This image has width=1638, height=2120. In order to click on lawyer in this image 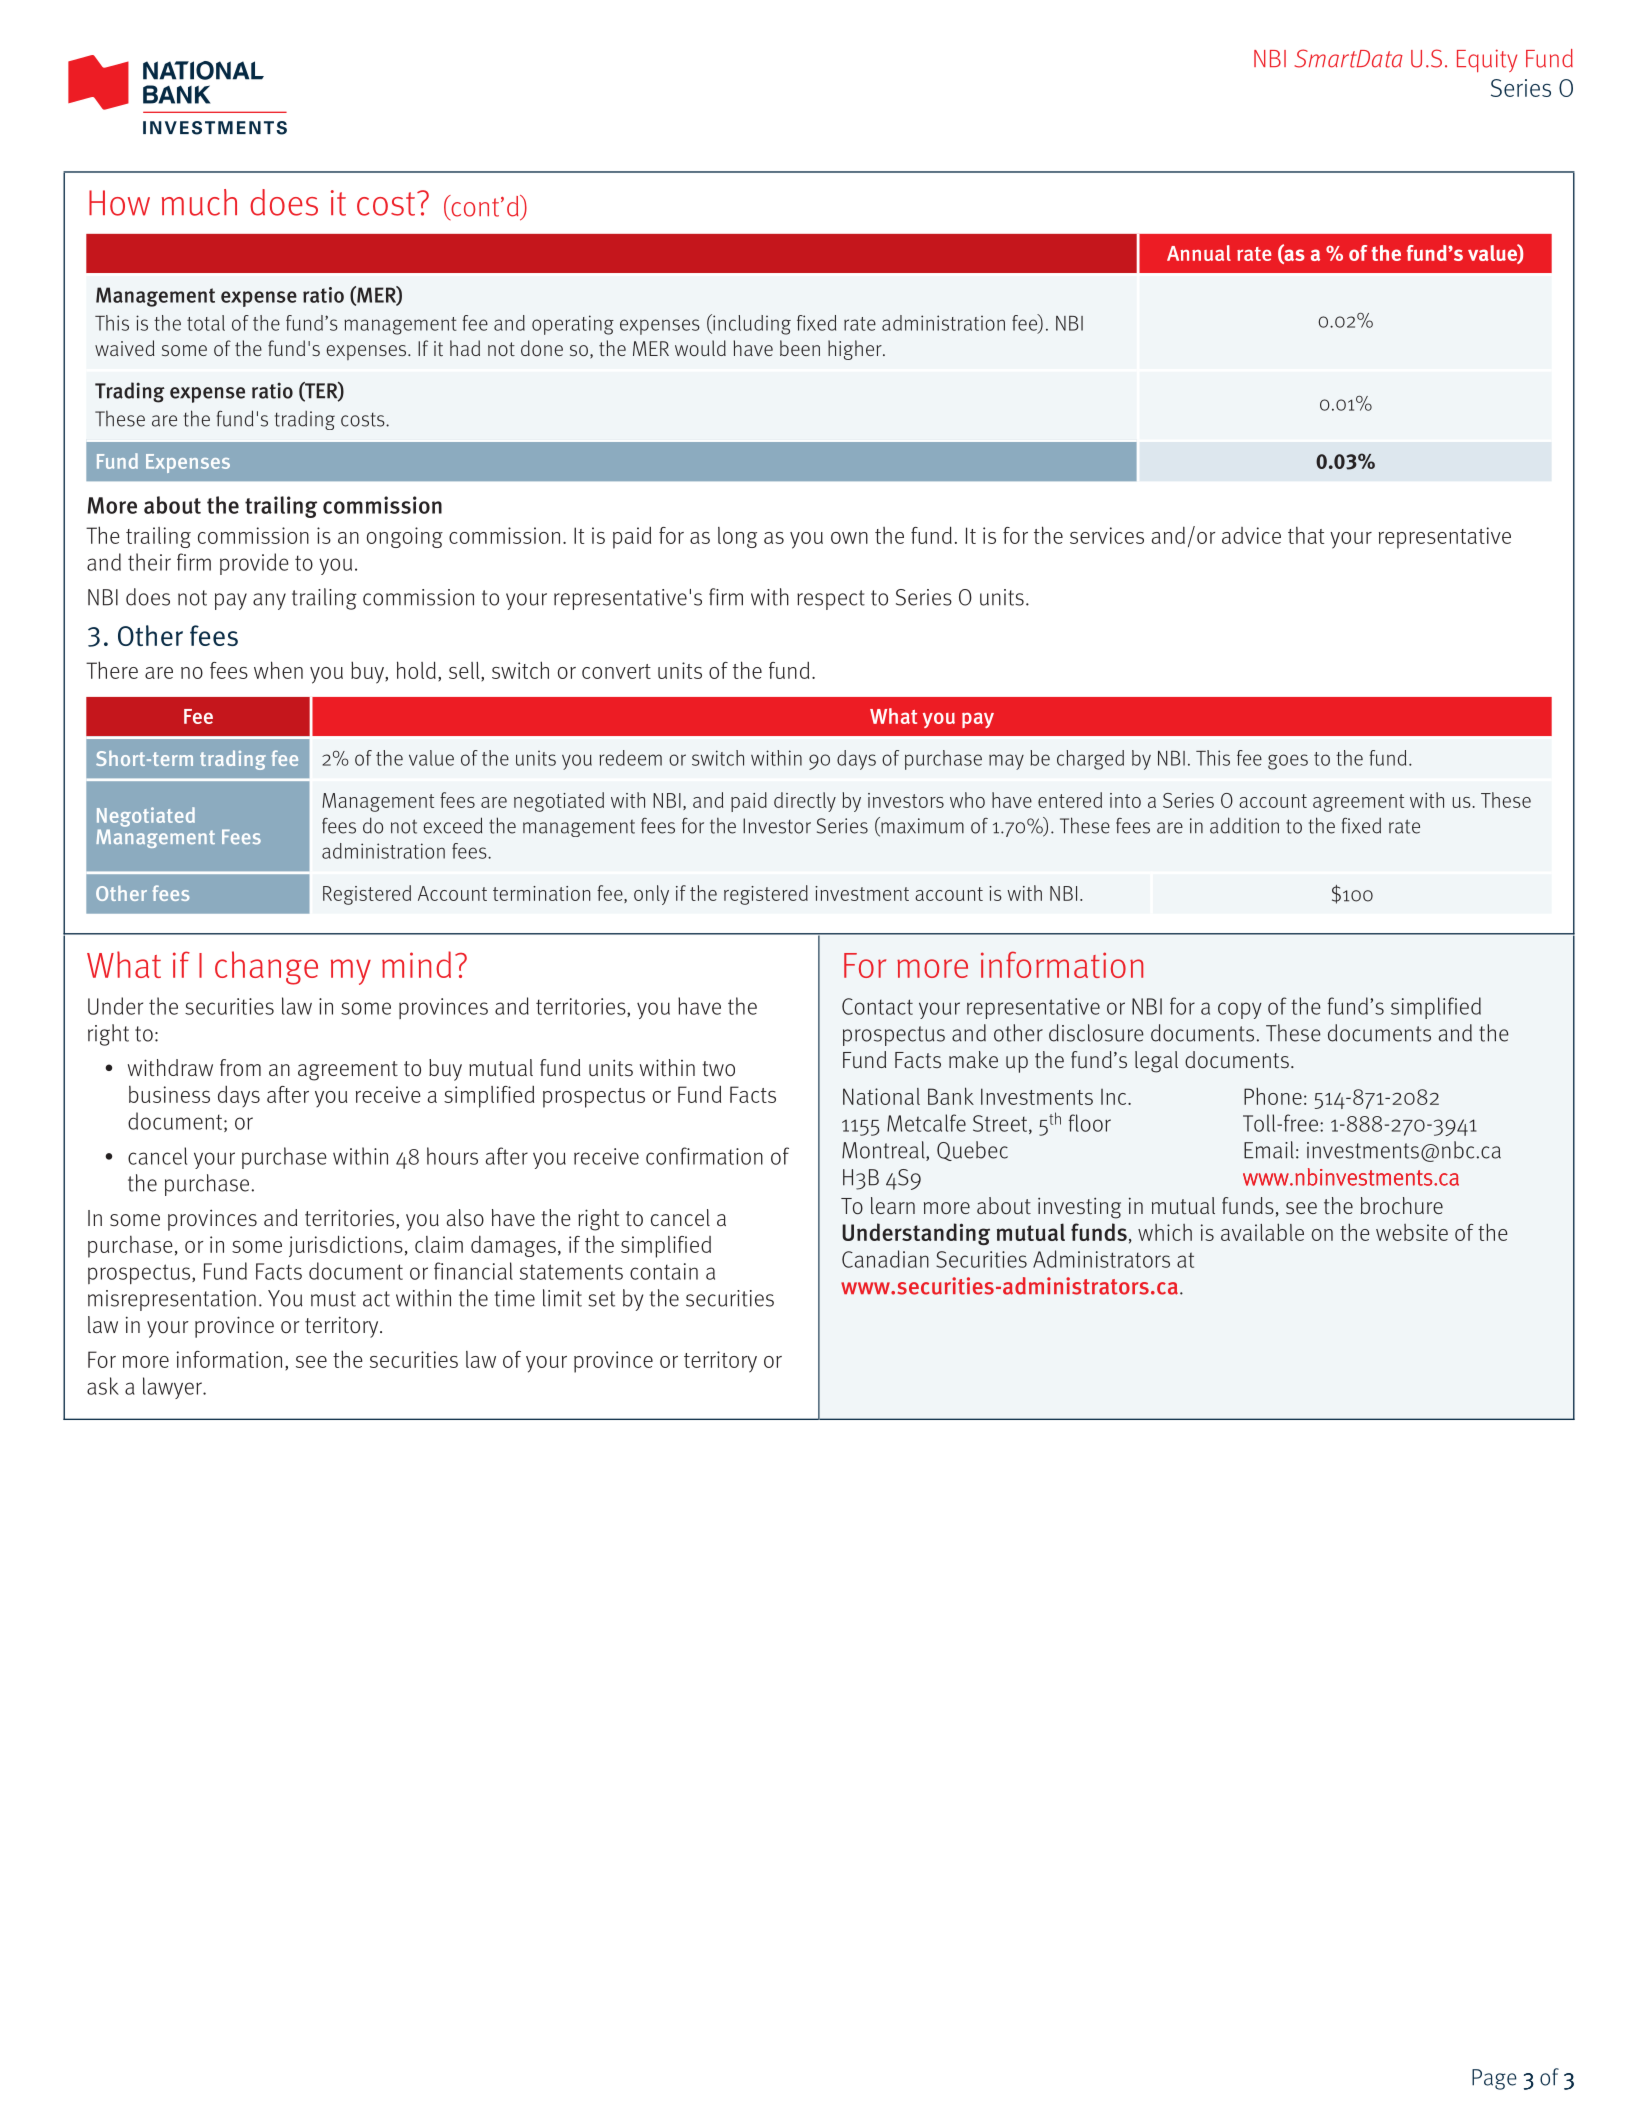, I will do `click(173, 1388)`.
